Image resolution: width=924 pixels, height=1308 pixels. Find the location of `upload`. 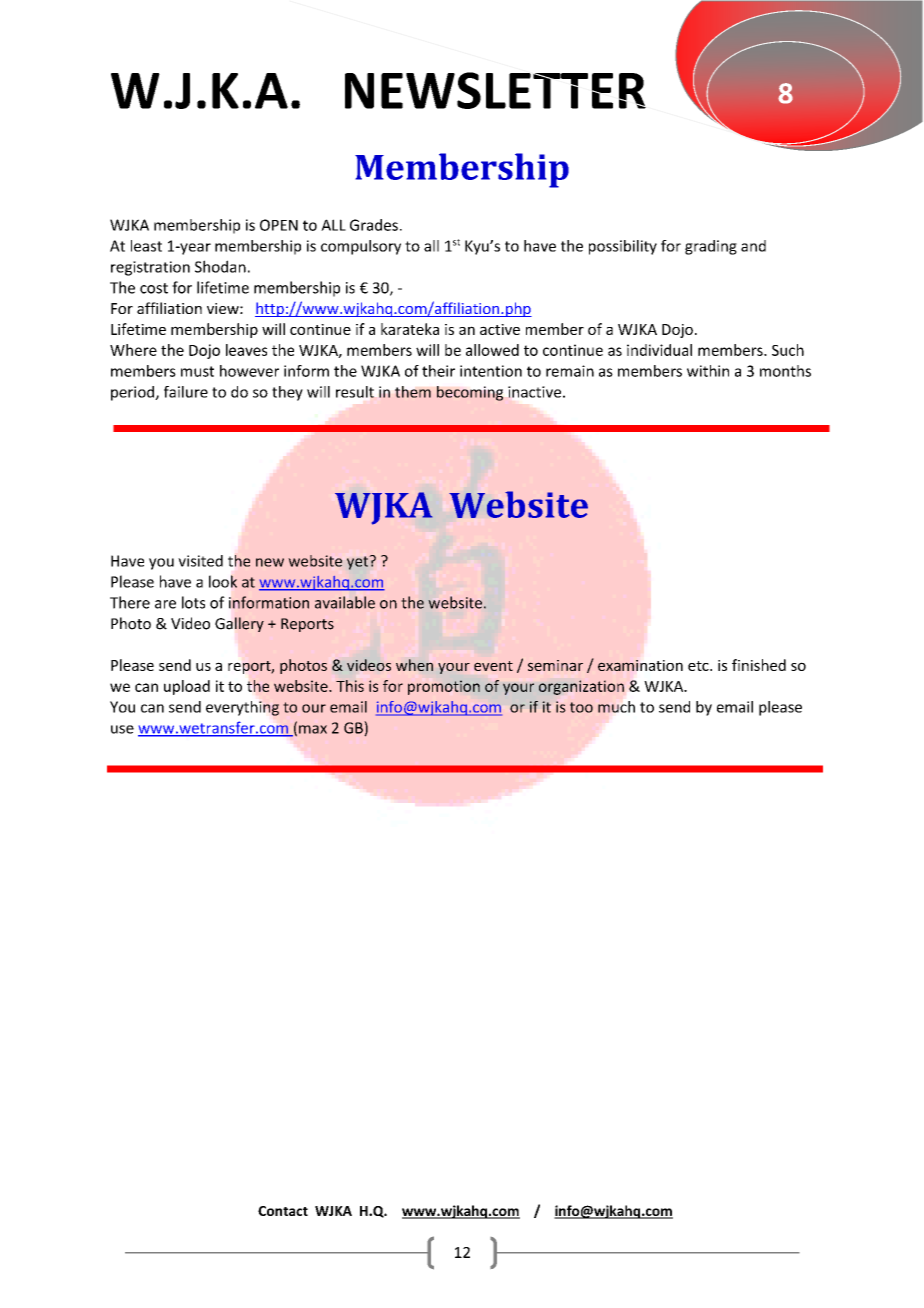

upload is located at coordinates (187, 687).
